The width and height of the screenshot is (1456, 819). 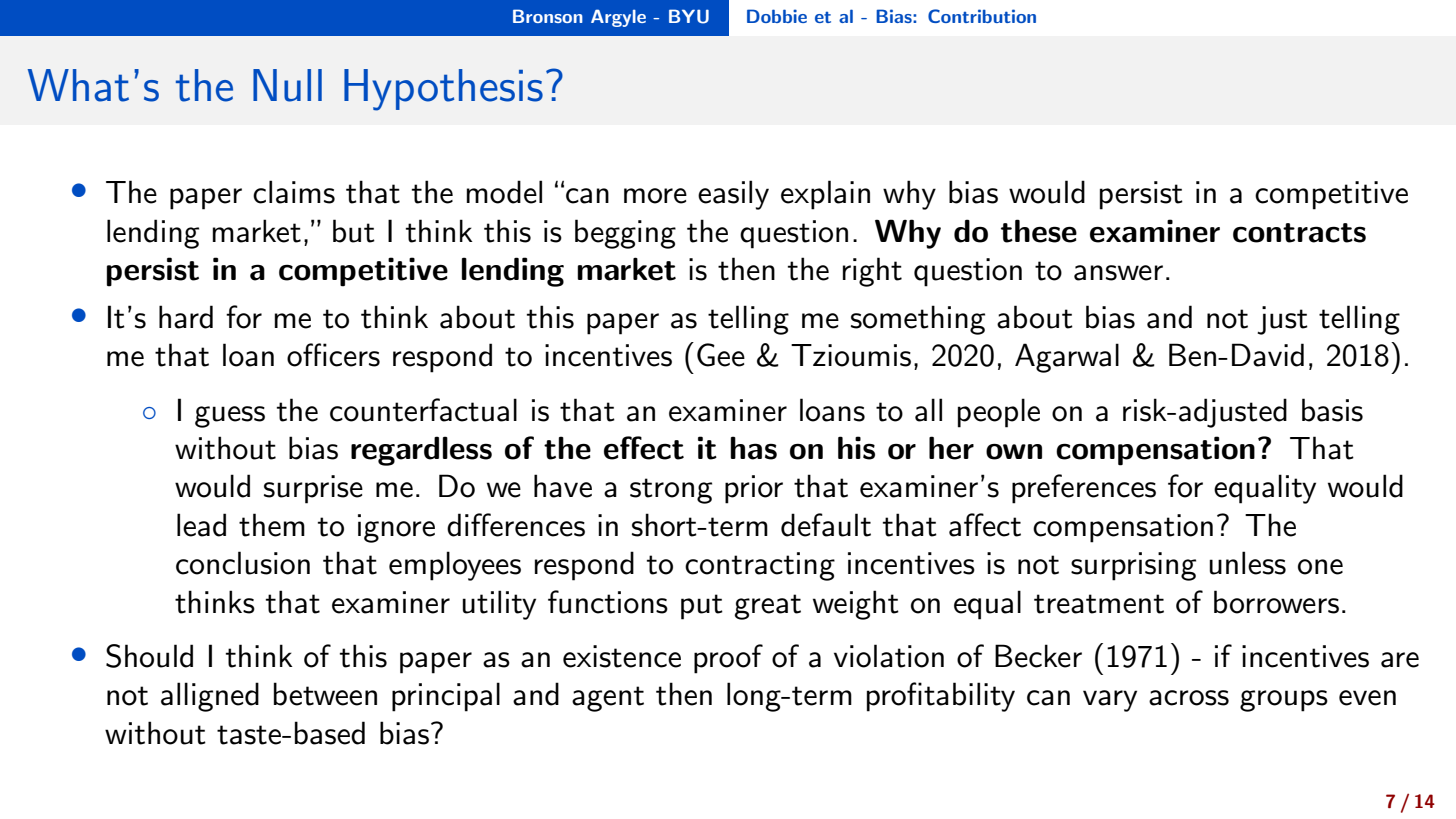 I want to click on Null, so click(x=287, y=85).
